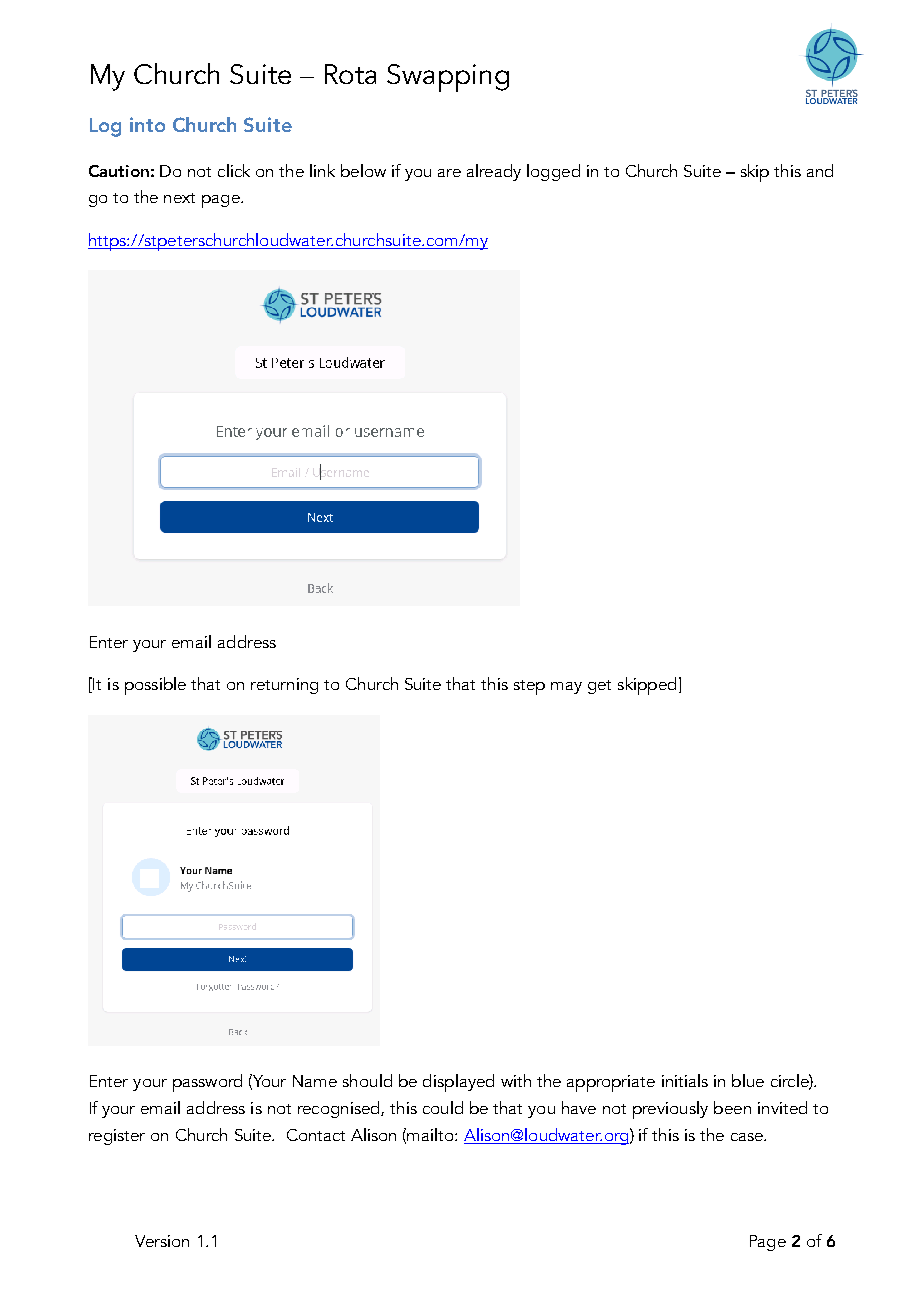 Image resolution: width=924 pixels, height=1308 pixels. What do you see at coordinates (449, 173) in the image?
I see `are` at bounding box center [449, 173].
